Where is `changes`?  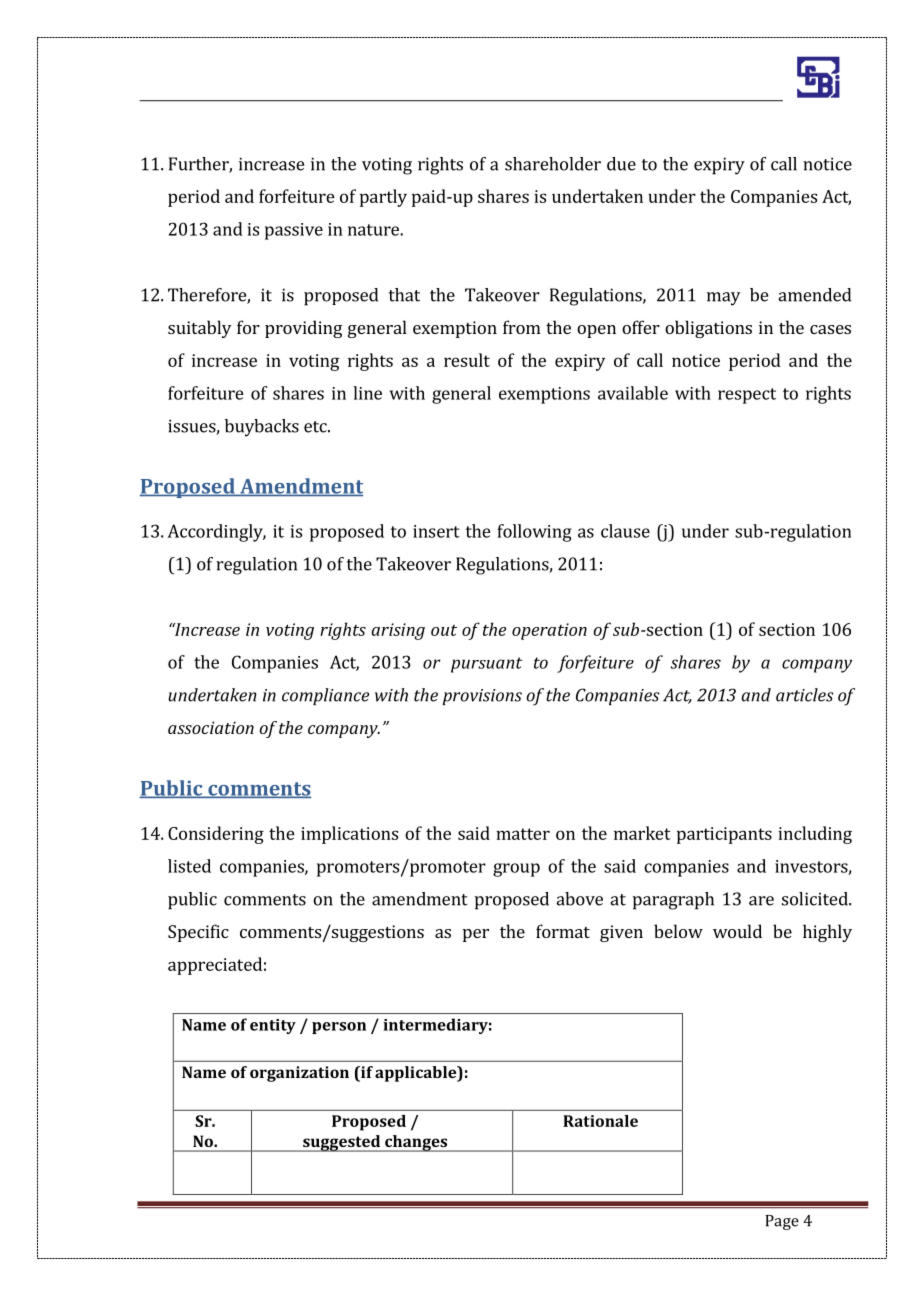 changes is located at coordinates (416, 1143).
